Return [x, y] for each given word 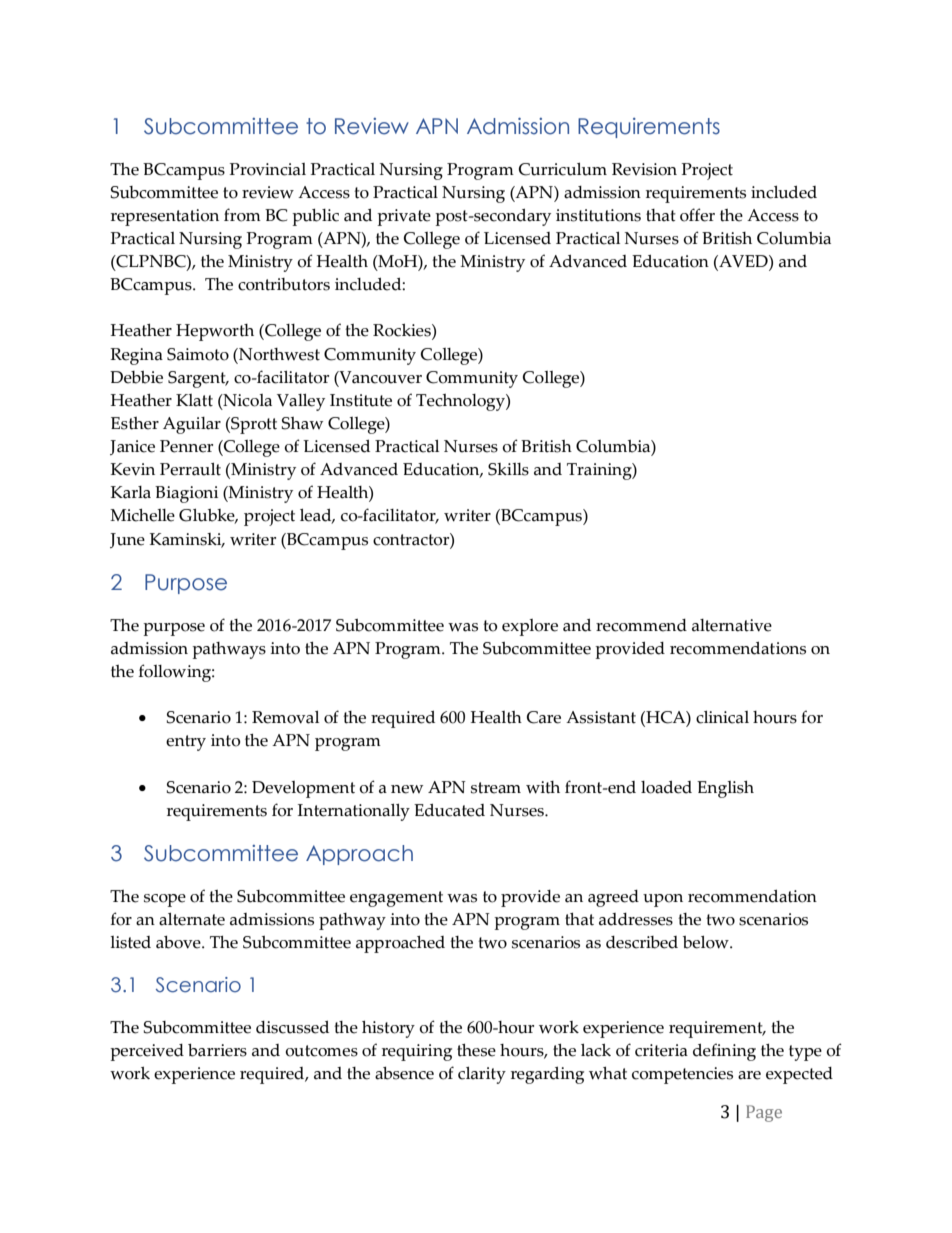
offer [697, 215]
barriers [217, 1050]
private [404, 217]
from [242, 215]
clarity [482, 1075]
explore [530, 627]
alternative [732, 625]
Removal [285, 717]
